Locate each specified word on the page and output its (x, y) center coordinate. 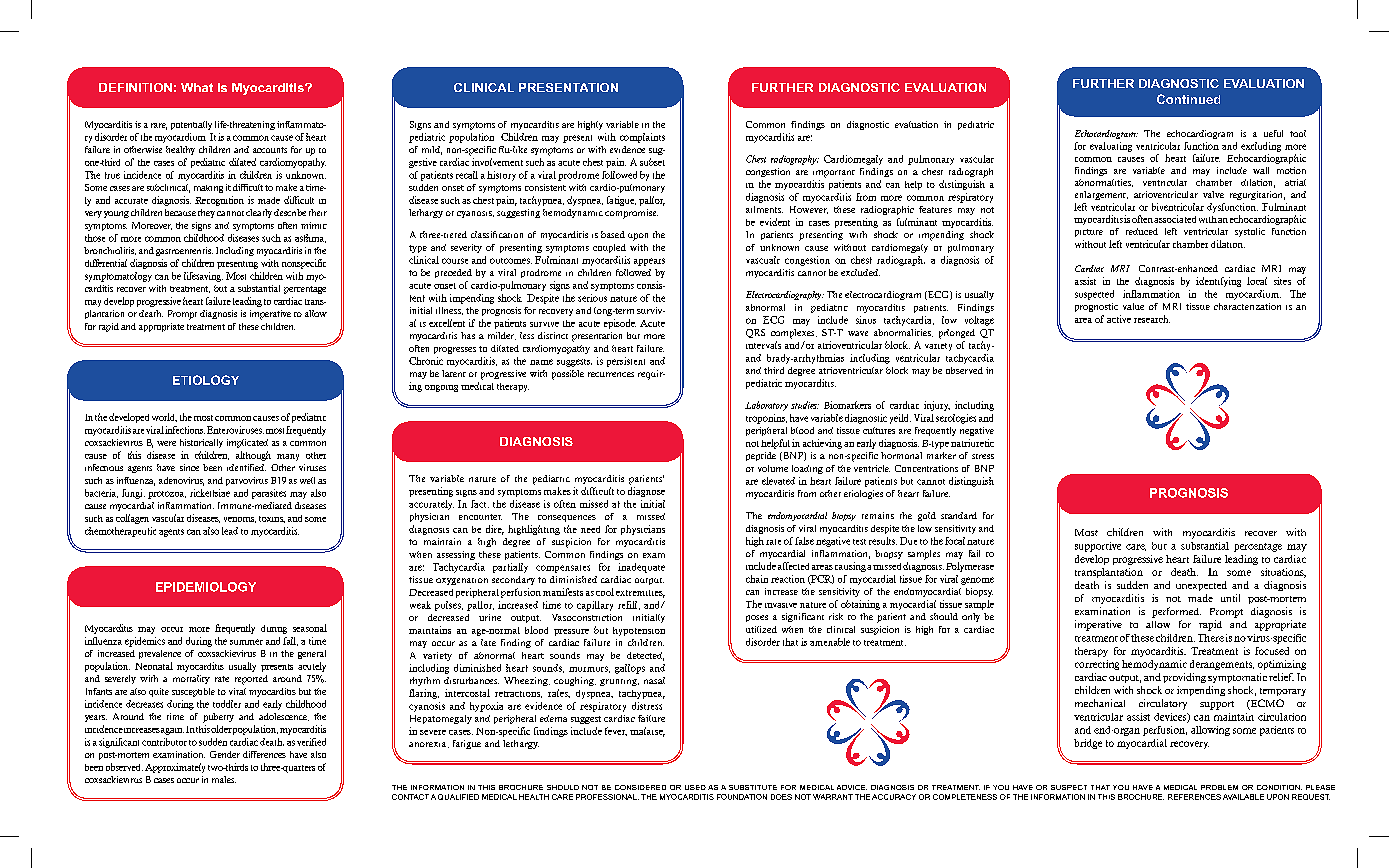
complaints (642, 138)
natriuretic (972, 443)
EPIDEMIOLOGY (206, 587)
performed (1176, 612)
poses (757, 618)
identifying (1218, 282)
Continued (1188, 99)
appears (649, 262)
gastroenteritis (184, 251)
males (224, 779)
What (197, 87)
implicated (247, 443)
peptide (761, 456)
